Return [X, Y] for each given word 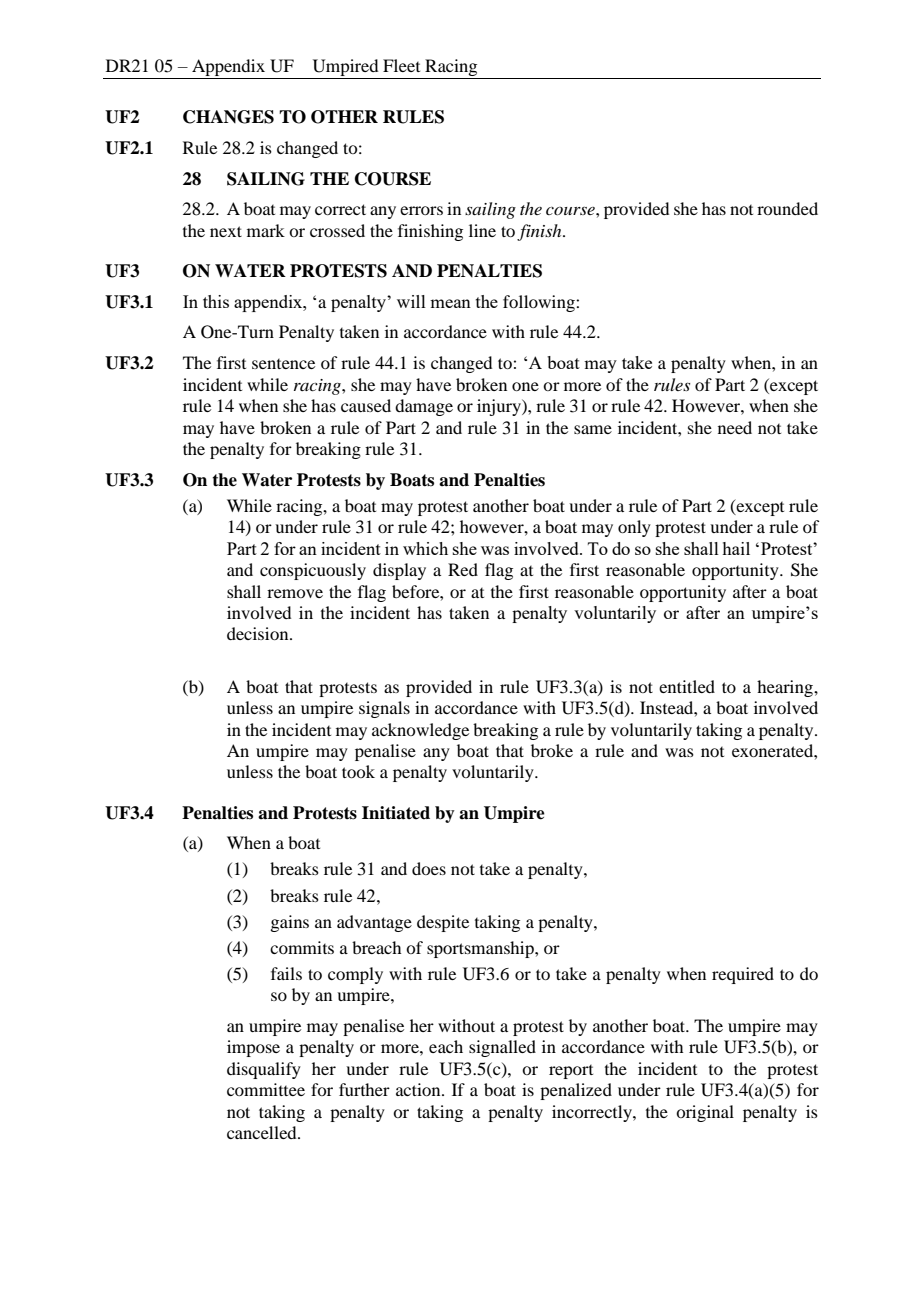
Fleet [401, 65]
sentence [283, 364]
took [358, 771]
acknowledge [420, 731]
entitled [687, 686]
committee [266, 1089]
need [735, 427]
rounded [787, 208]
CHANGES [228, 117]
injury [500, 407]
